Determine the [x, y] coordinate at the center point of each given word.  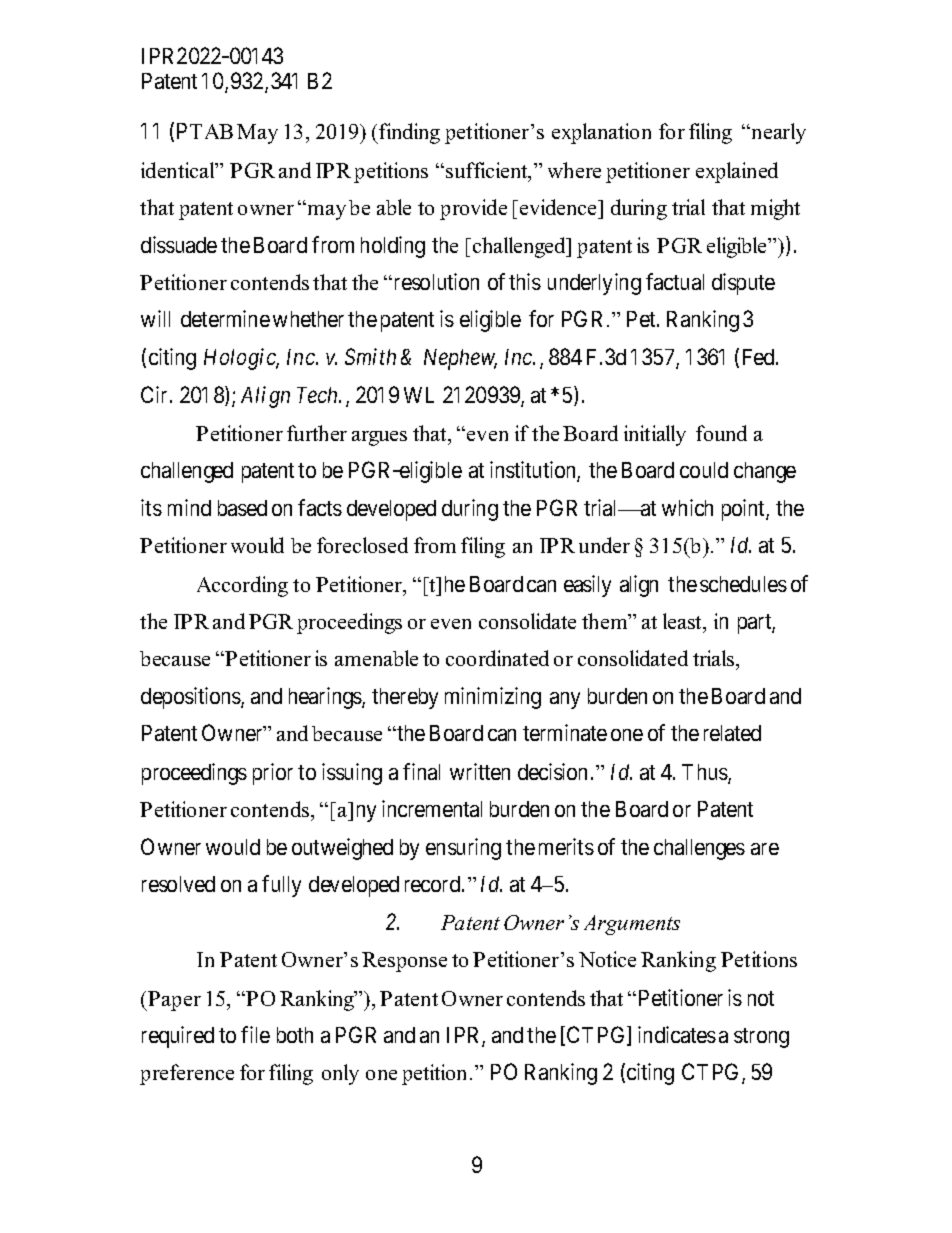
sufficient [488, 171]
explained [737, 172]
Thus [705, 773]
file [255, 1034]
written [480, 771]
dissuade [179, 244]
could [704, 470]
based [242, 508]
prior [273, 774]
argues [379, 438]
